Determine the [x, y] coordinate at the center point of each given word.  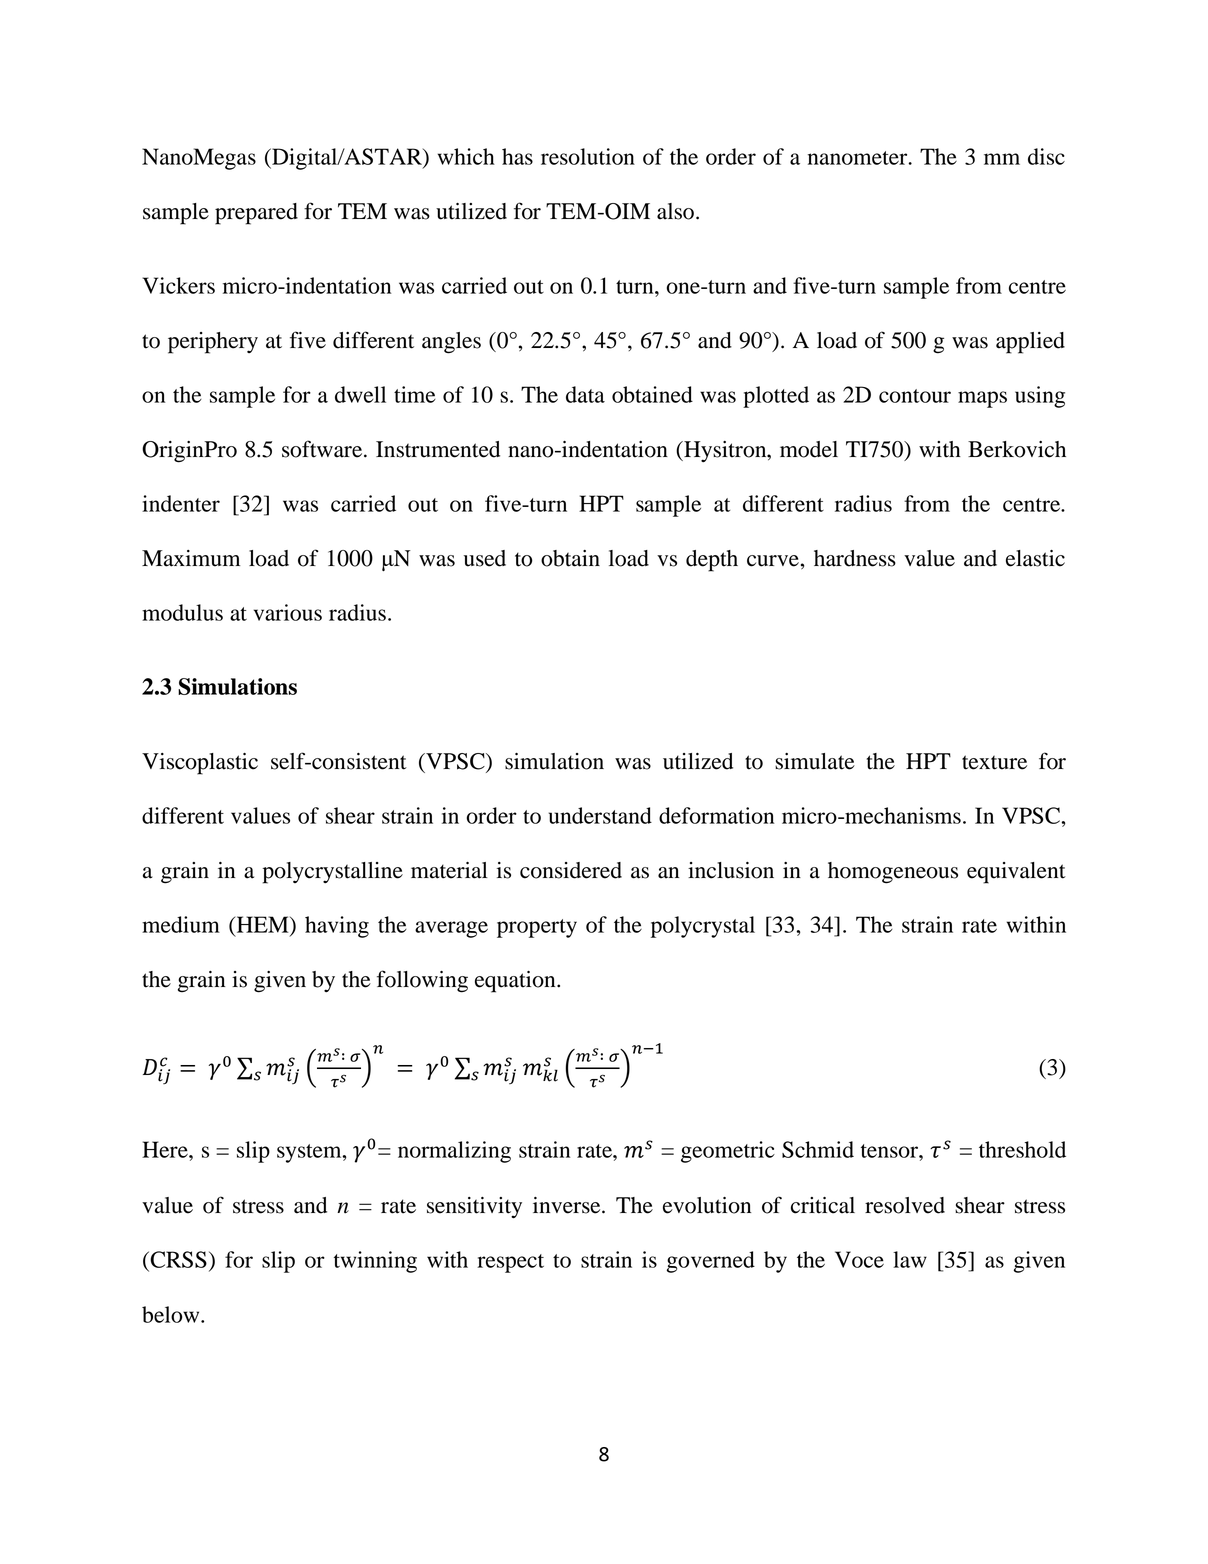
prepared [256, 214]
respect [510, 1263]
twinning [375, 1262]
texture [994, 762]
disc [1046, 156]
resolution [588, 156]
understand [600, 815]
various [288, 612]
